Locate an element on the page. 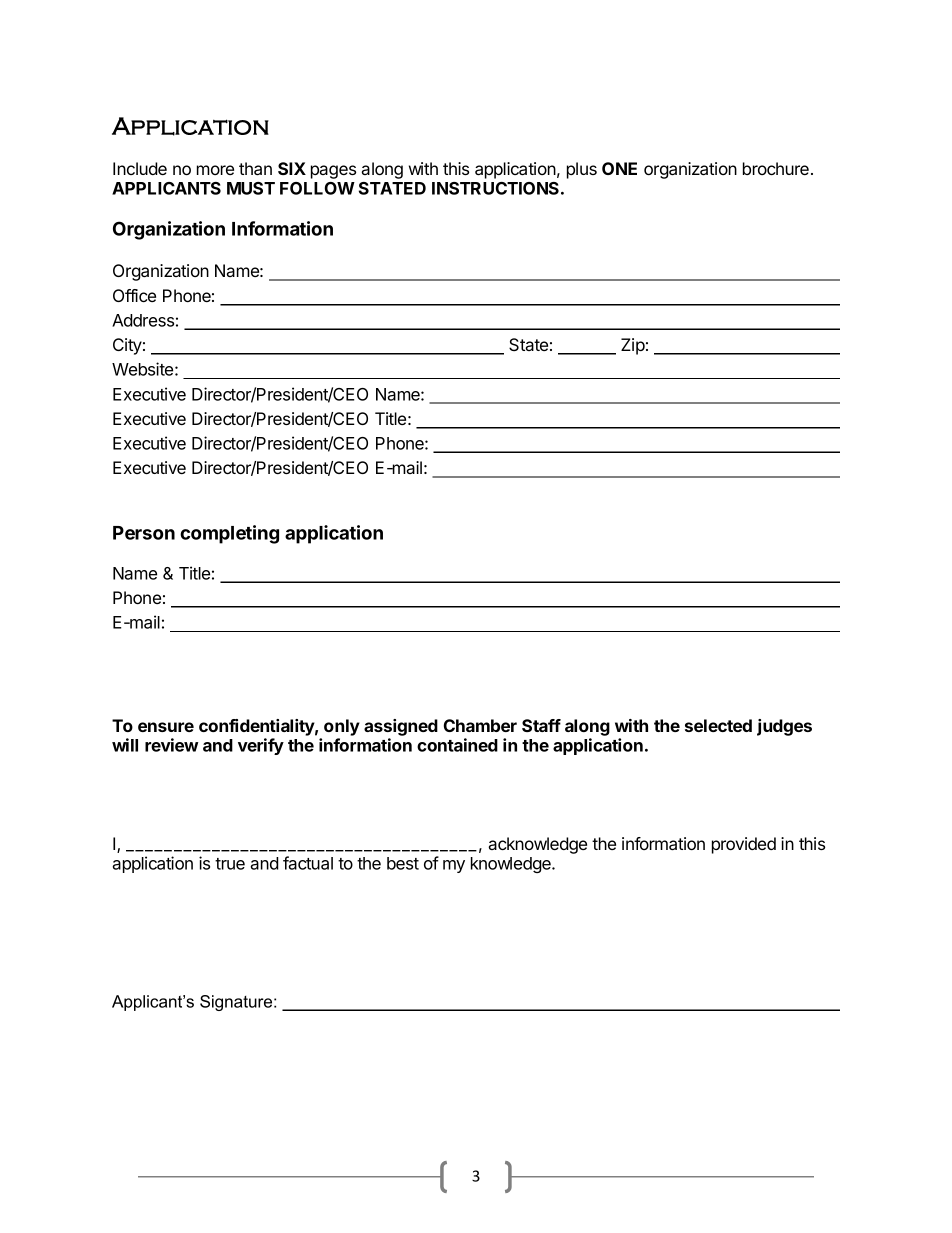  Person is located at coordinates (144, 533).
